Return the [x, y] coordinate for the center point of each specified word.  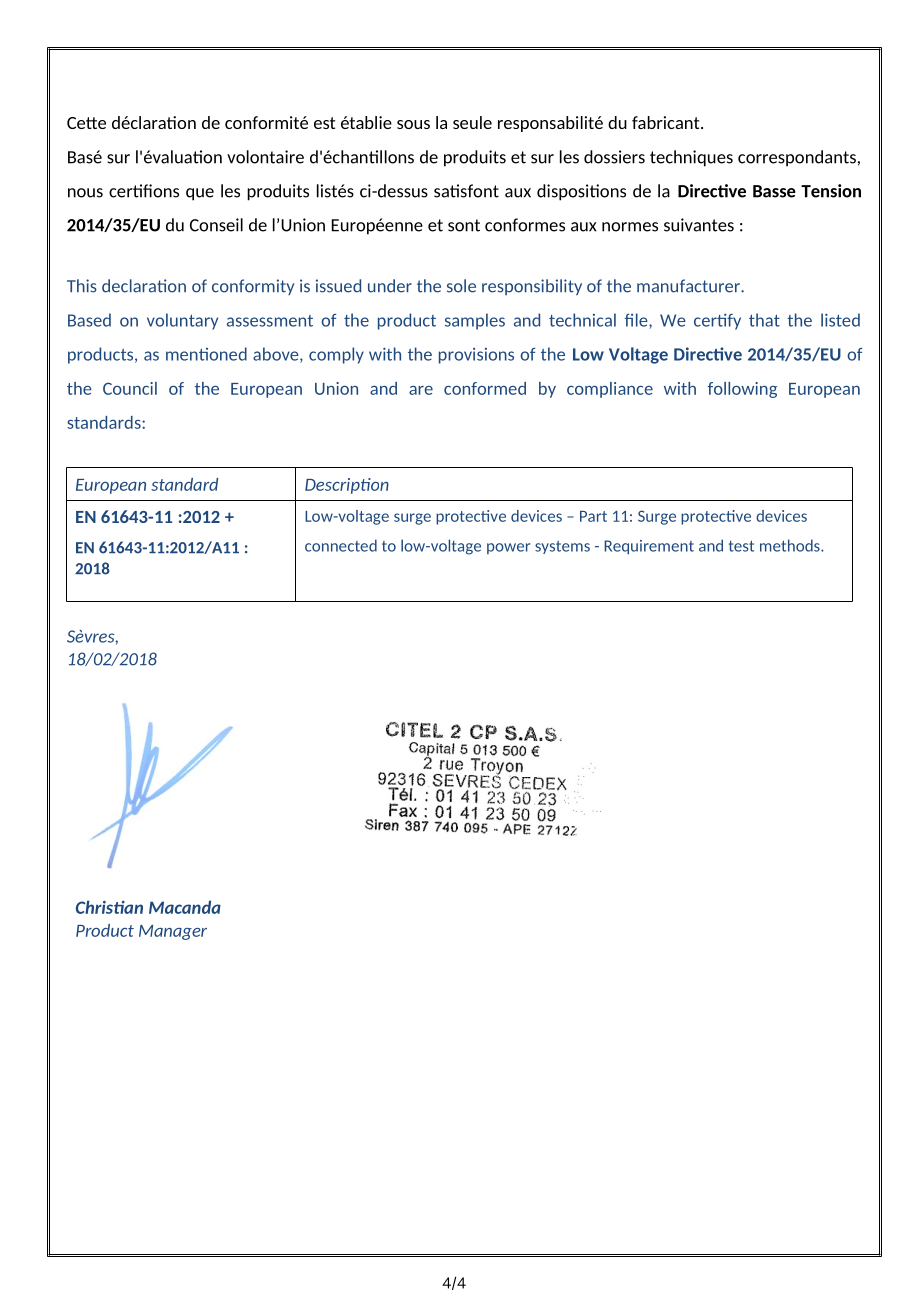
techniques [691, 158]
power [508, 548]
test [741, 546]
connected [341, 545]
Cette [86, 123]
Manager [173, 932]
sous [413, 124]
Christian [109, 907]
